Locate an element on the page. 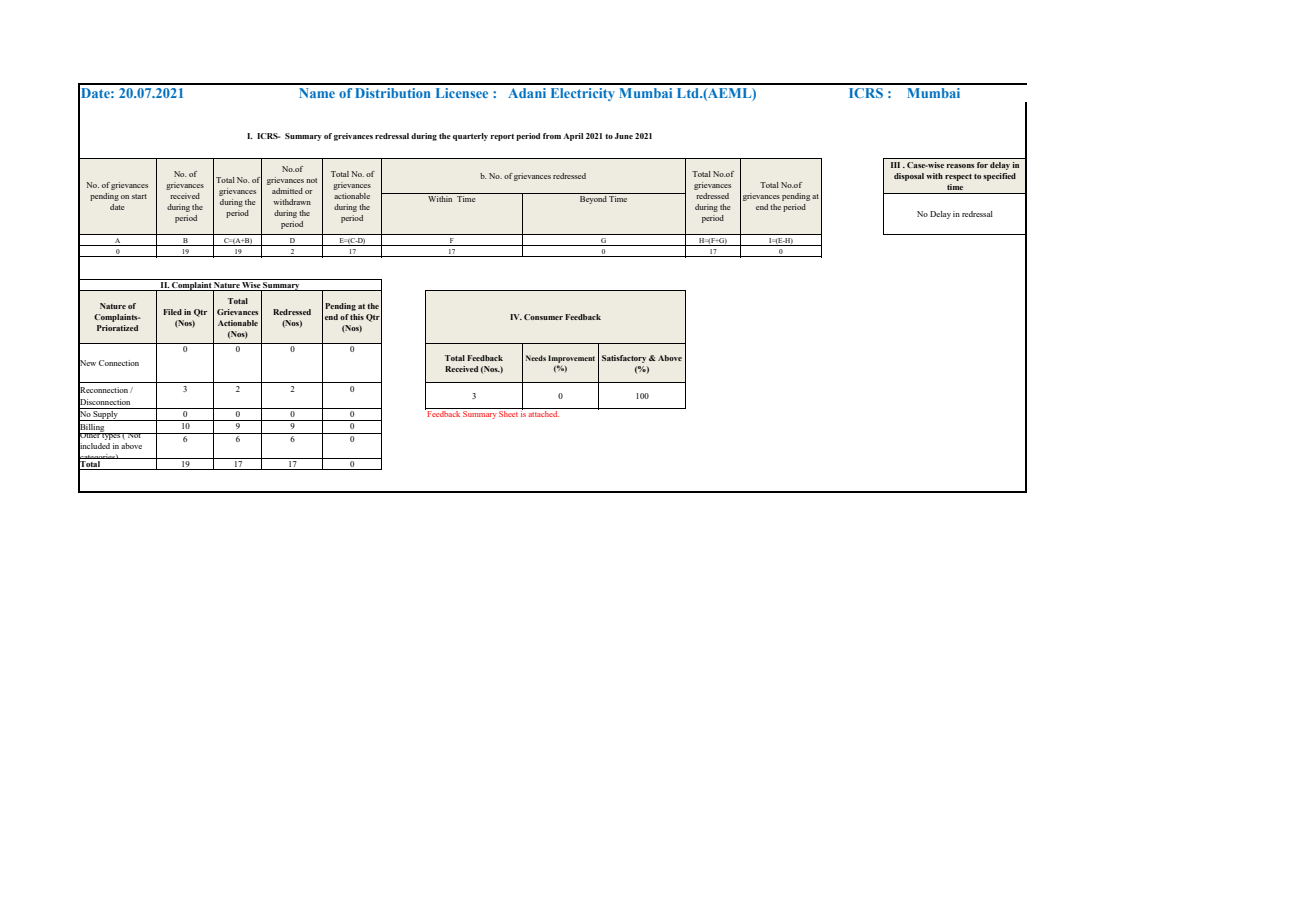 The height and width of the document is (924, 1308). from is located at coordinates (552, 136).
